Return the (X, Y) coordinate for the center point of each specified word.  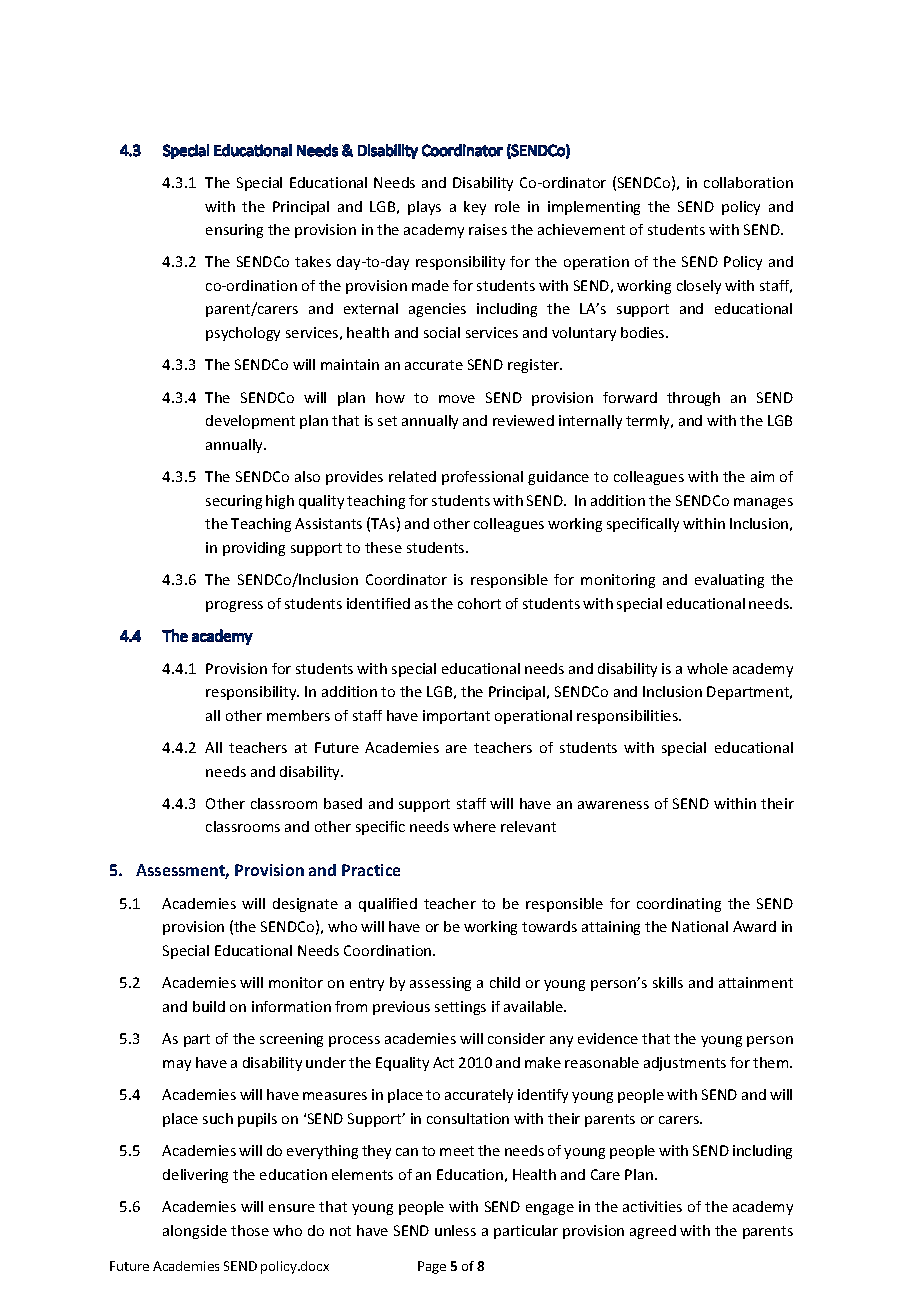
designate (305, 905)
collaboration (748, 182)
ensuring (234, 231)
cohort (479, 603)
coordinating (679, 905)
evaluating (729, 581)
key (475, 208)
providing (254, 549)
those (250, 1230)
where (474, 826)
